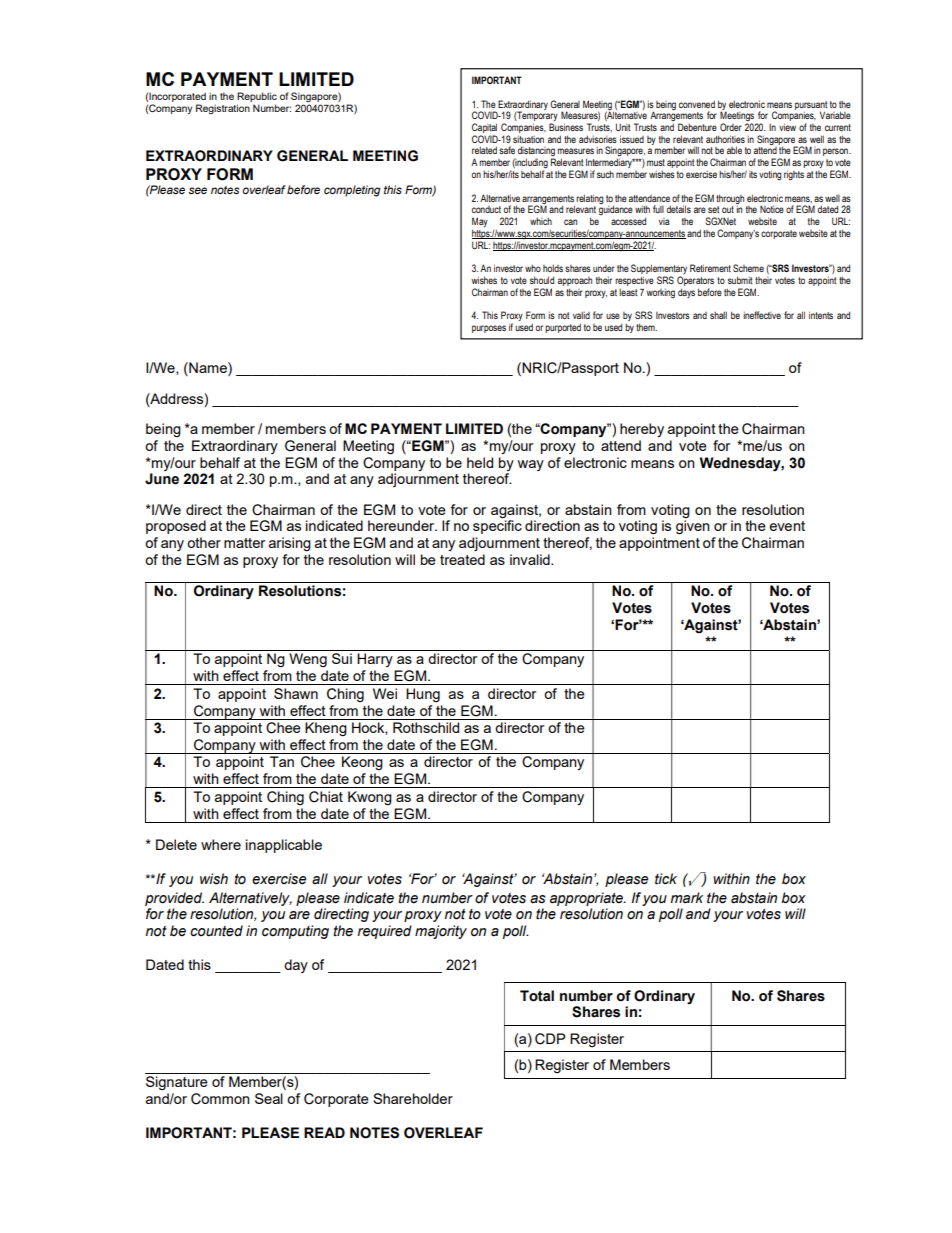 This page has width=952, height=1233. I want to click on where, so click(221, 844).
